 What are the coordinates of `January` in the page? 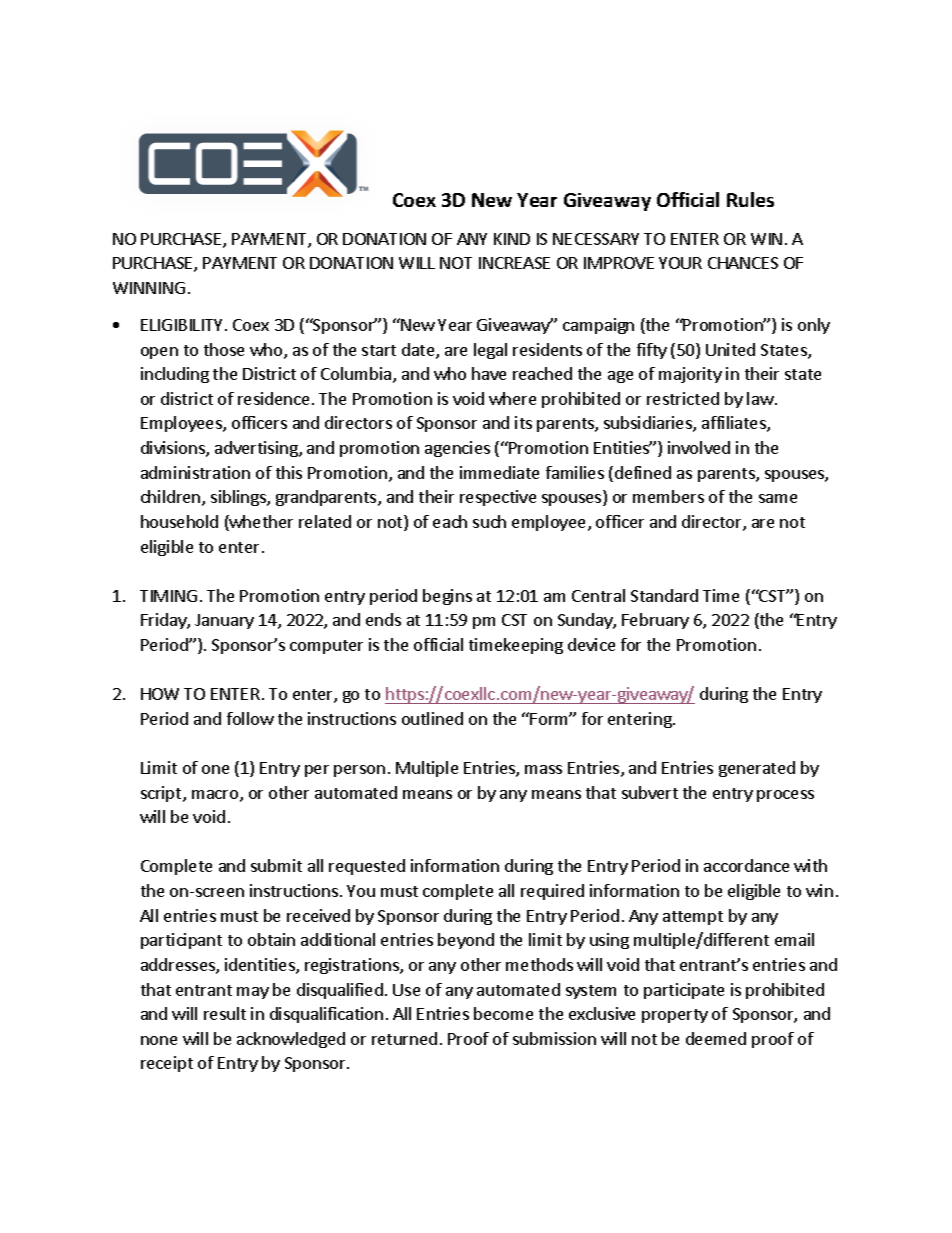 It's located at (224, 621).
